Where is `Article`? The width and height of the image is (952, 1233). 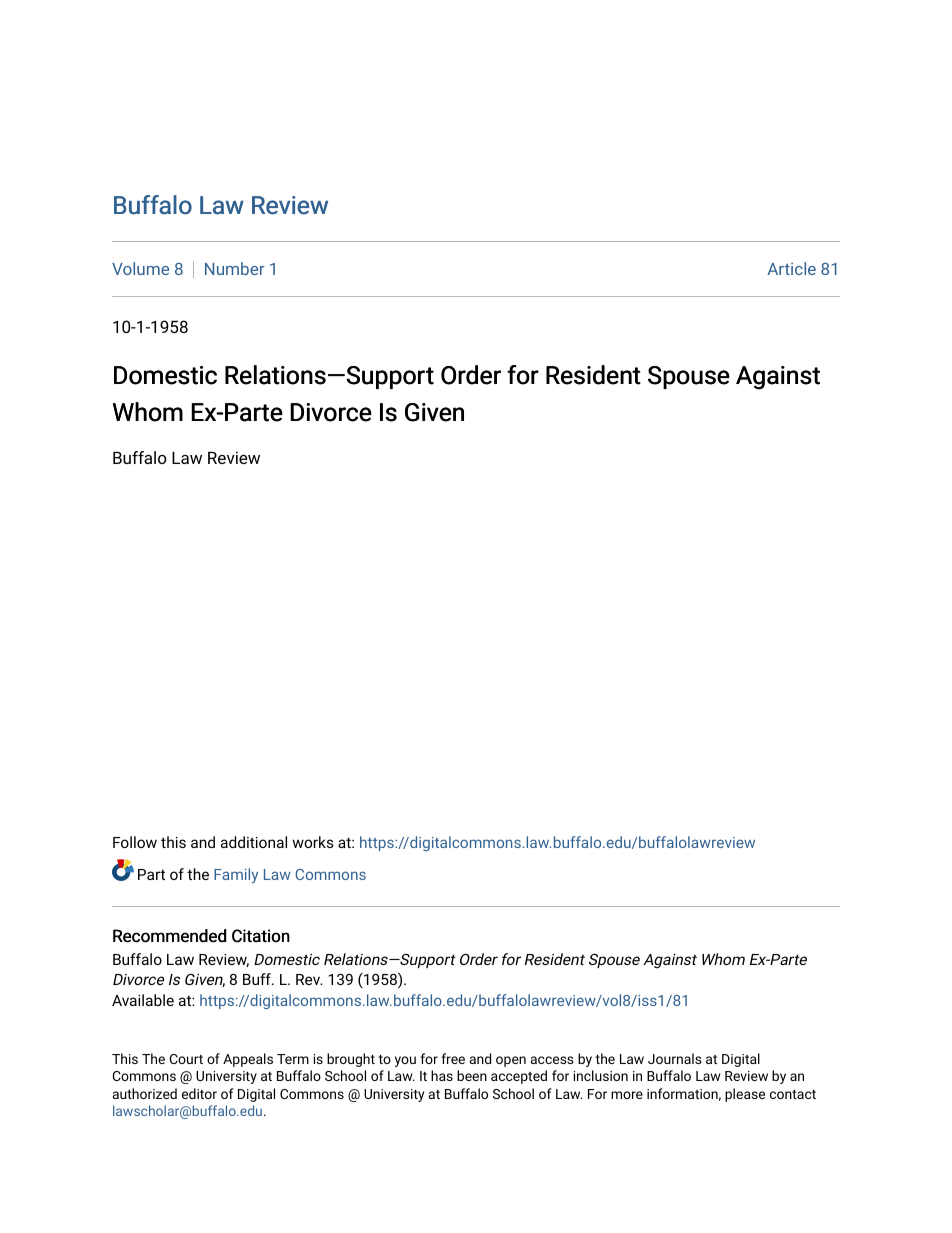
Article is located at coordinates (791, 268).
